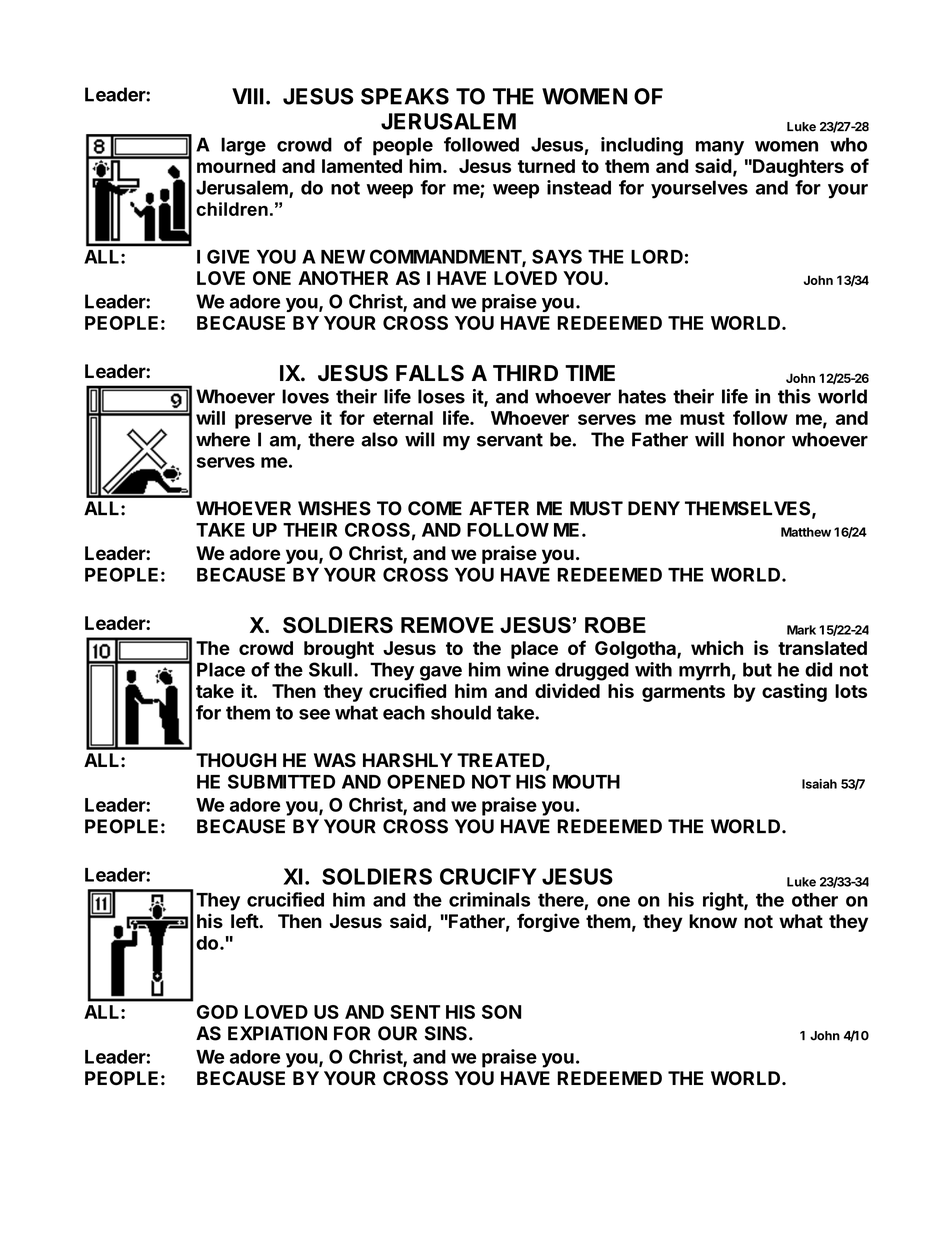 This screenshot has height=1233, width=952. Describe the element at coordinates (277, 1033) in the screenshot. I see `EXPIATION` at that location.
